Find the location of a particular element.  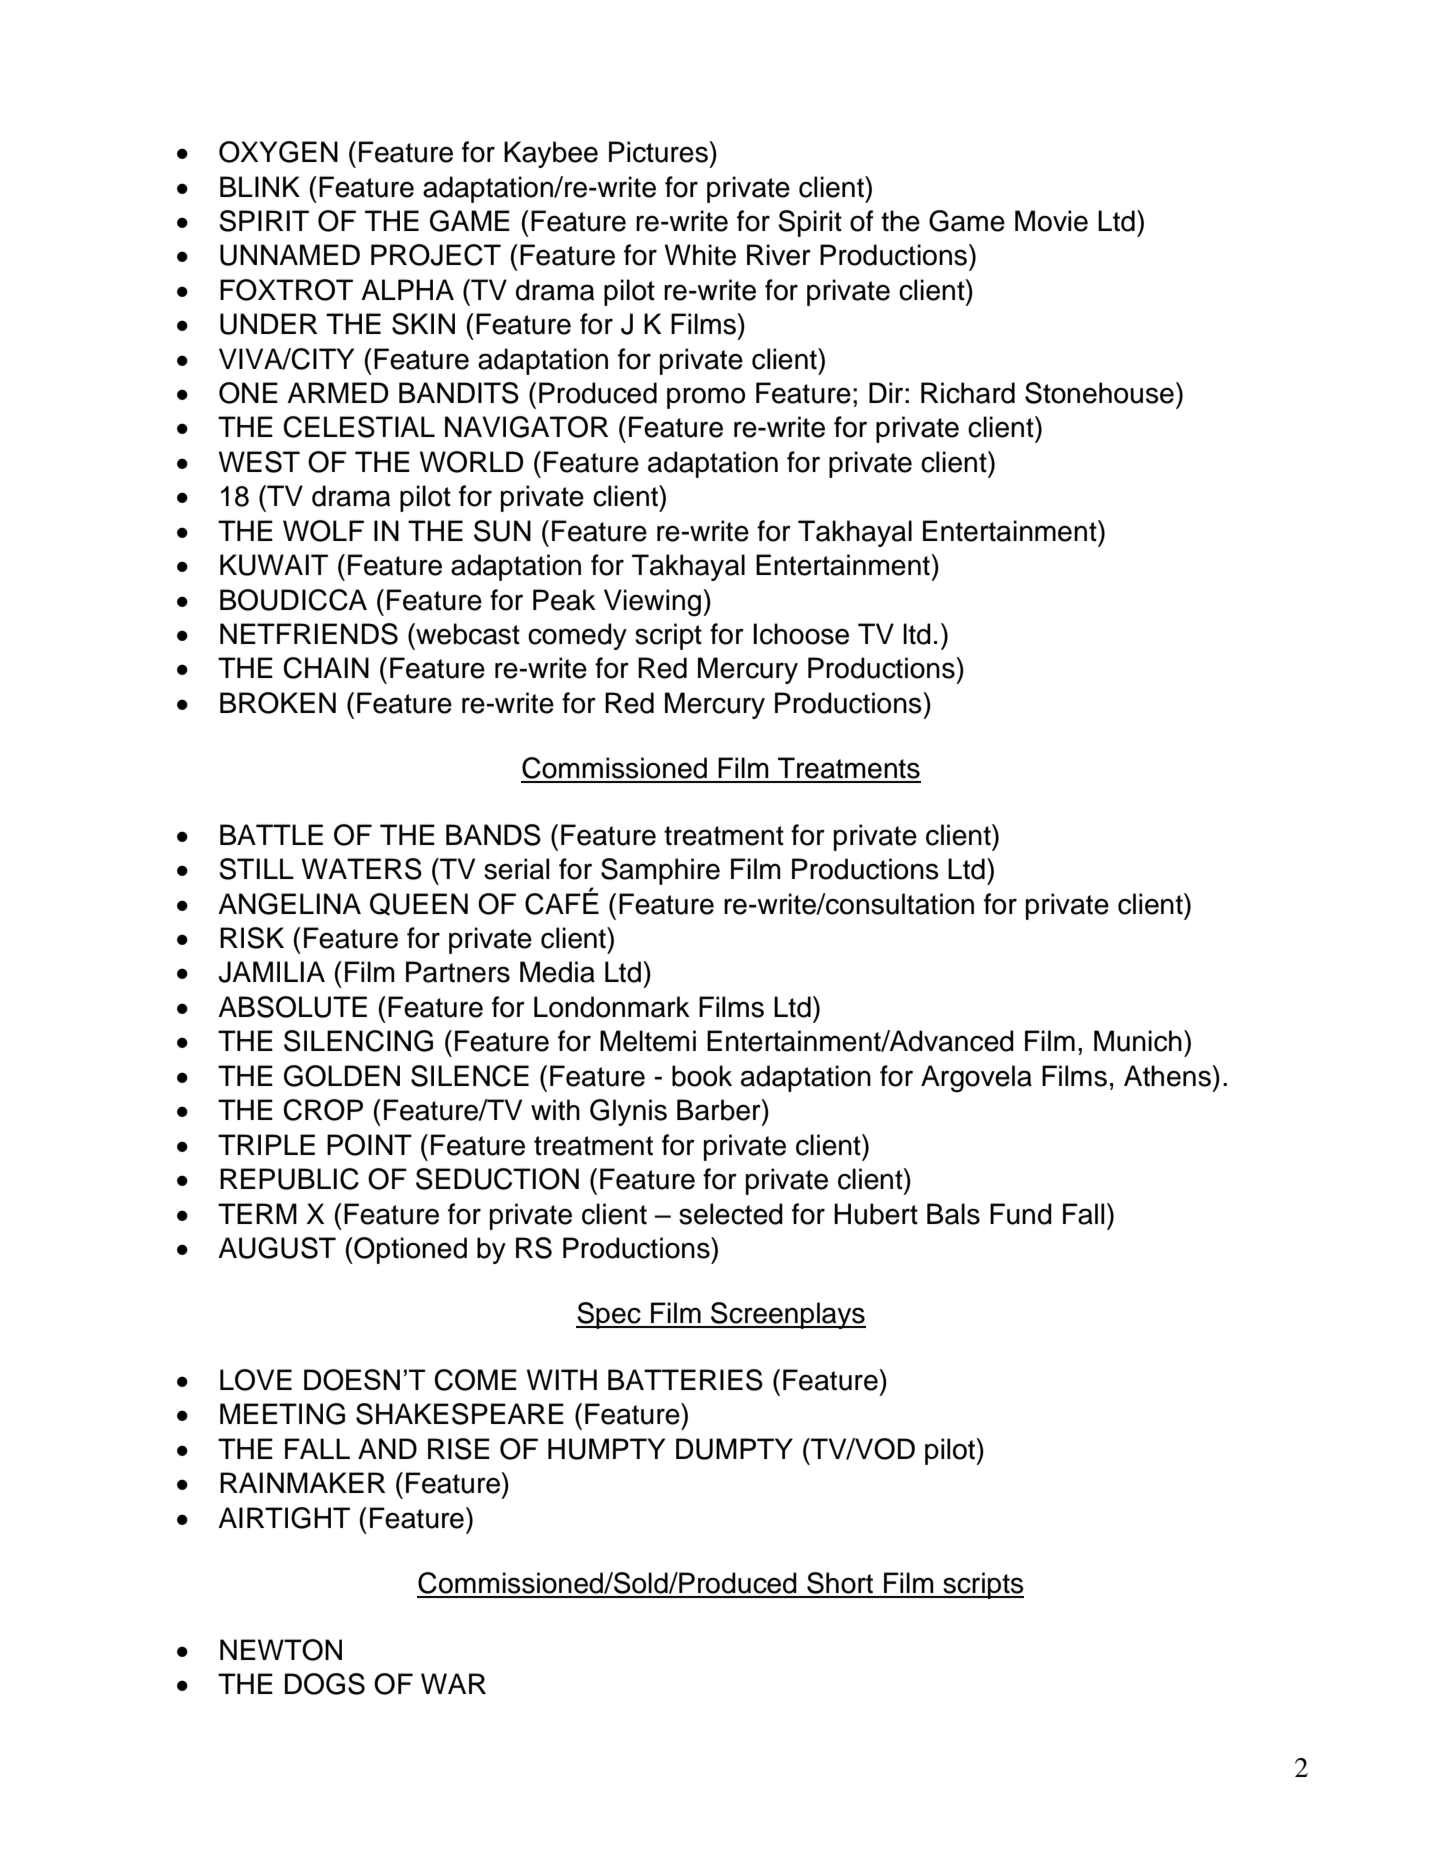

DOGS is located at coordinates (325, 1684).
